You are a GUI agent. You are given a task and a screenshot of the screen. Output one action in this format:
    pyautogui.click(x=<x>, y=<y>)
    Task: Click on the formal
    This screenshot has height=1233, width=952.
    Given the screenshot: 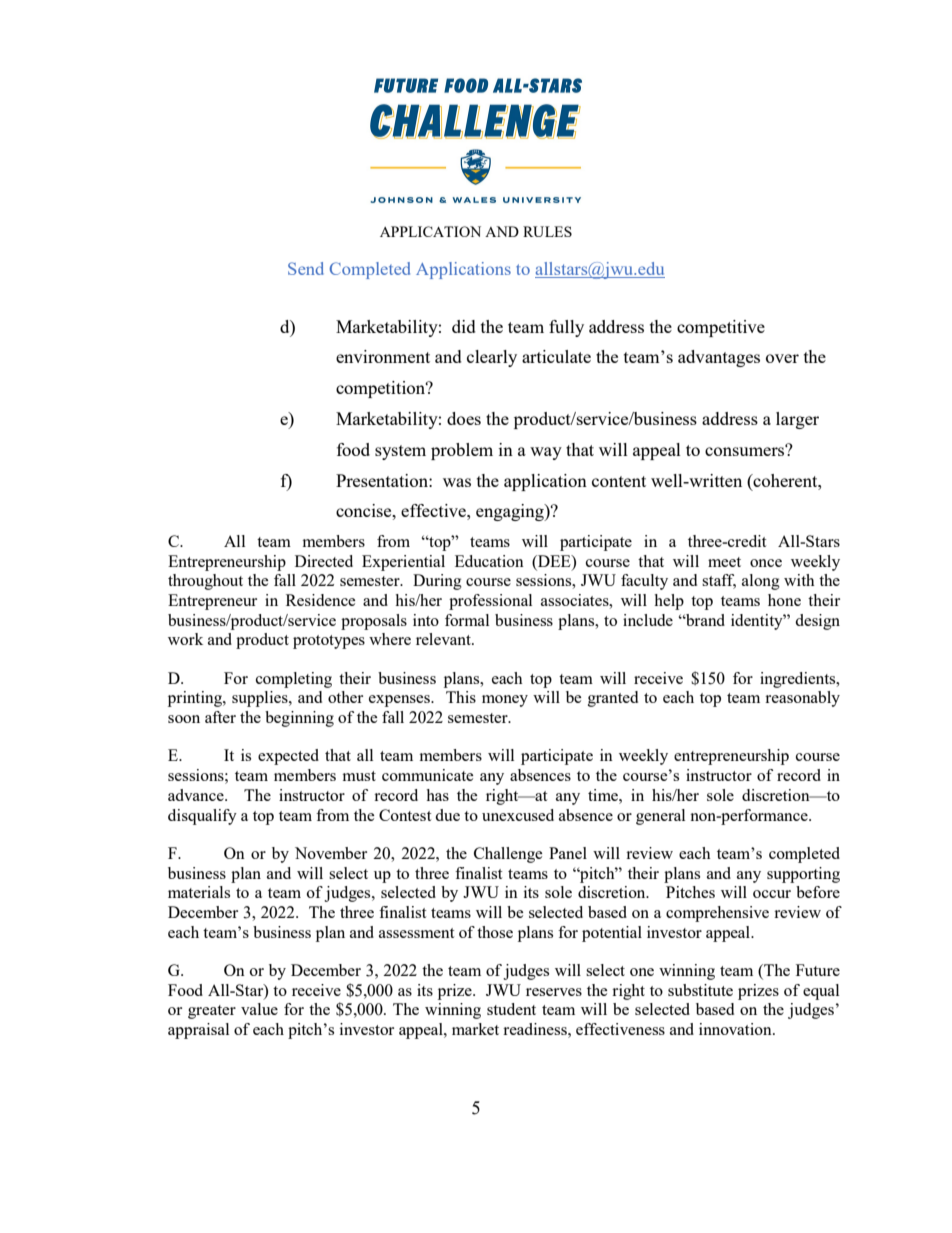 What is the action you would take?
    pyautogui.click(x=467, y=620)
